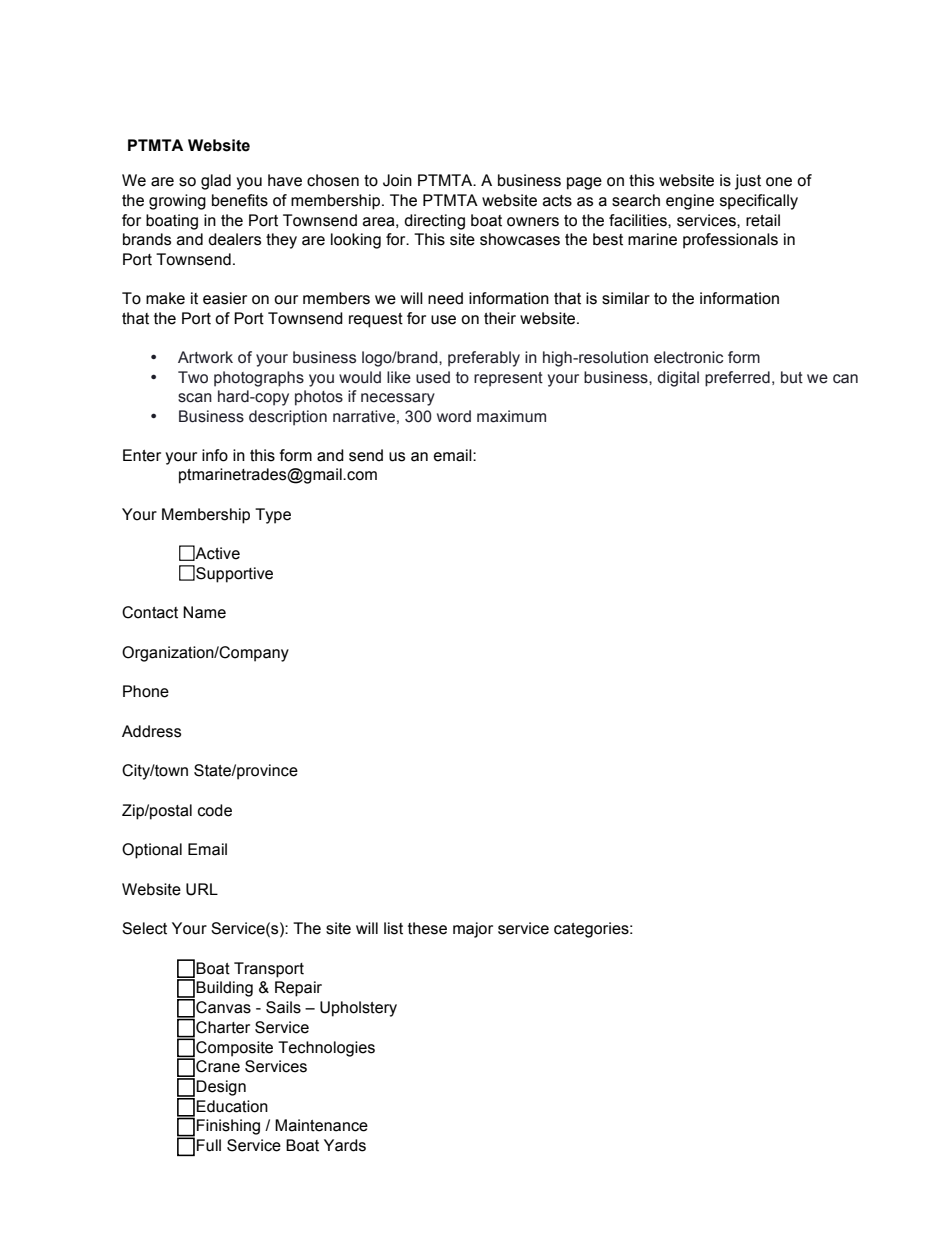 The image size is (952, 1233). What do you see at coordinates (690, 202) in the screenshot?
I see `engine` at bounding box center [690, 202].
